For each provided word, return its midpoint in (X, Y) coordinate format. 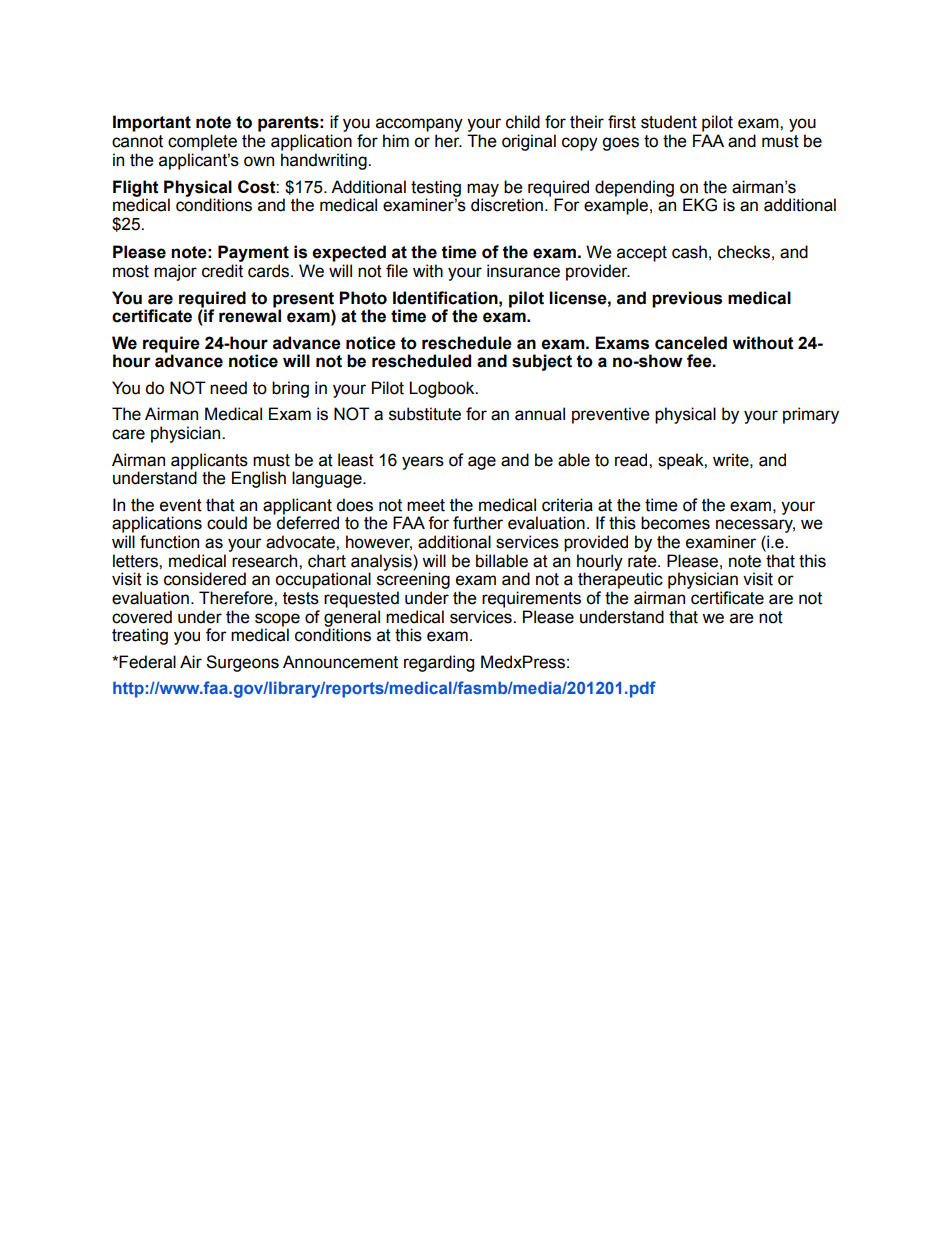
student (669, 122)
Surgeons (242, 663)
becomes (675, 523)
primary (811, 415)
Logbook (443, 389)
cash (689, 252)
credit (222, 271)
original (529, 142)
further (478, 523)
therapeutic (620, 580)
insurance (523, 271)
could (227, 523)
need (228, 388)
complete (202, 142)
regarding (439, 663)
